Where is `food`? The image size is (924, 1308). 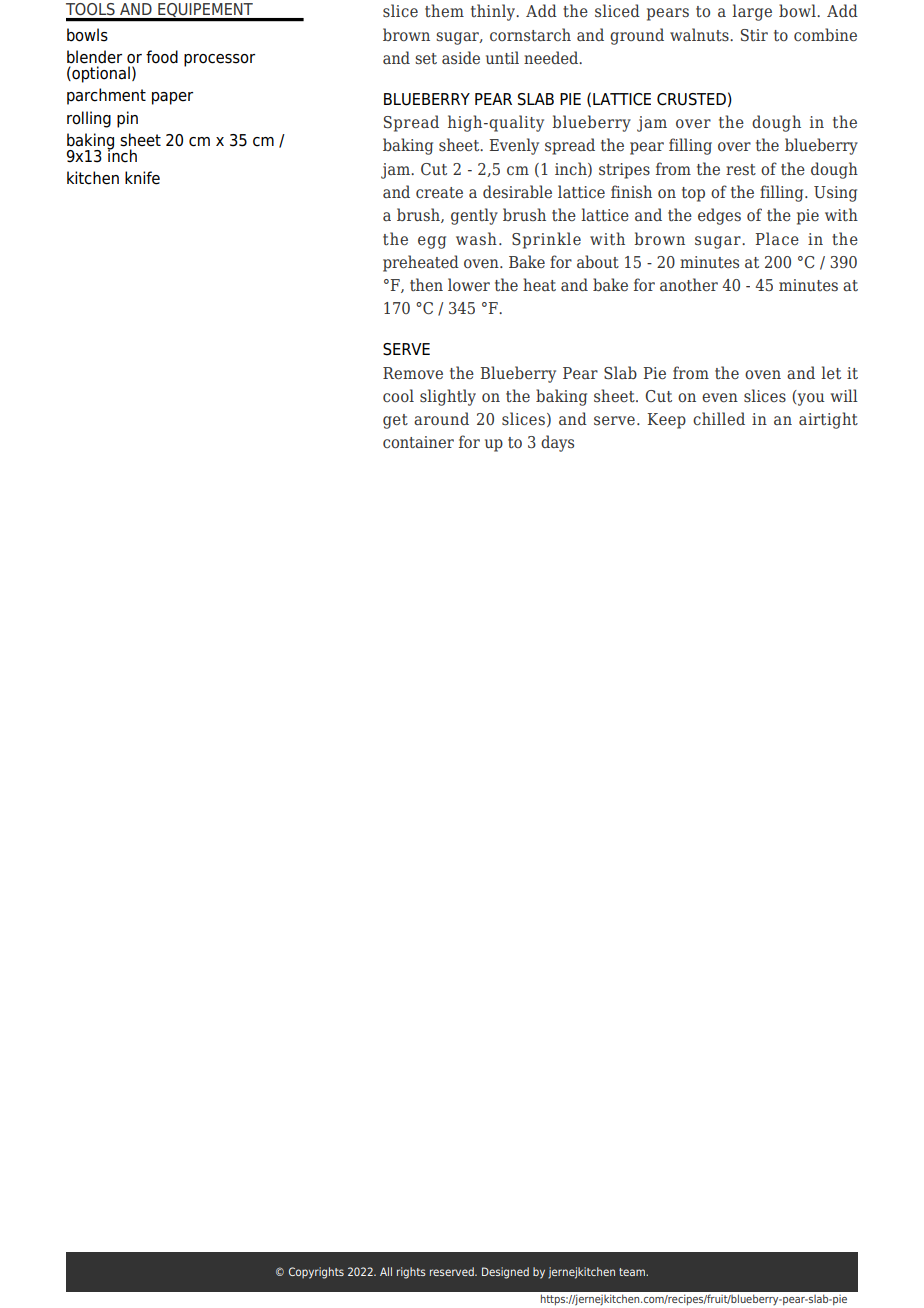 food is located at coordinates (162, 57).
